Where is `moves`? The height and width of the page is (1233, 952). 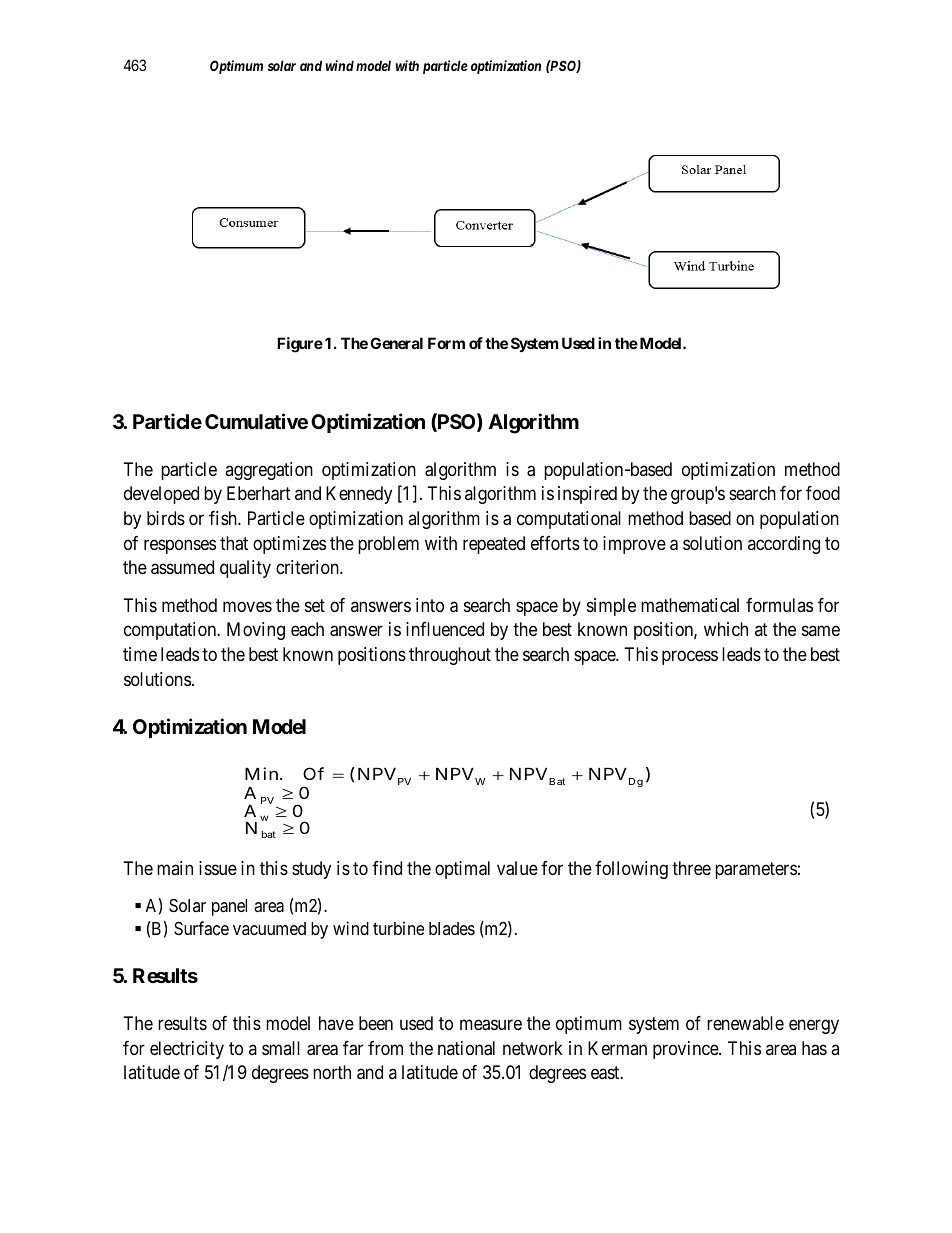 moves is located at coordinates (247, 606).
